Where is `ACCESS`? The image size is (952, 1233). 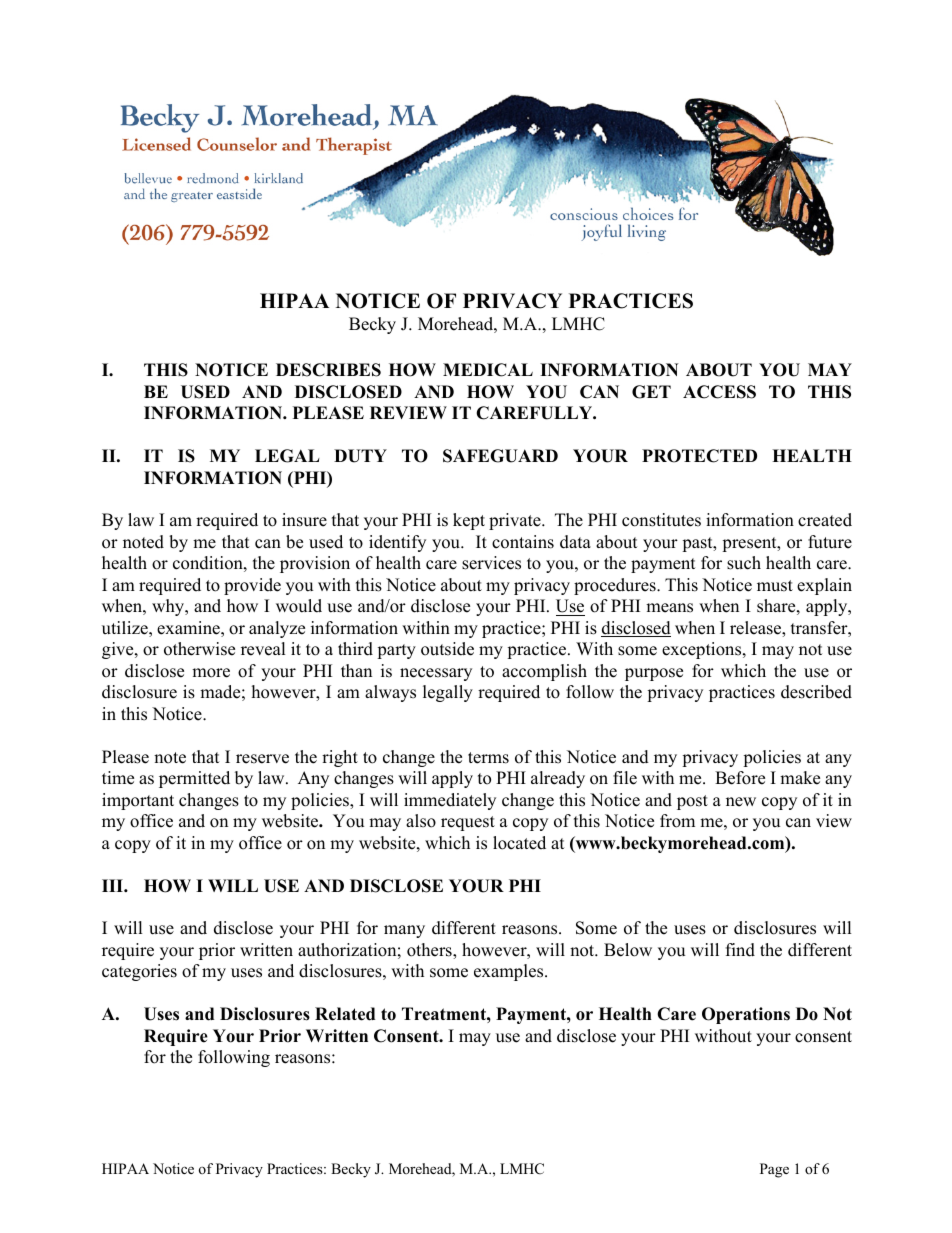 ACCESS is located at coordinates (719, 392).
